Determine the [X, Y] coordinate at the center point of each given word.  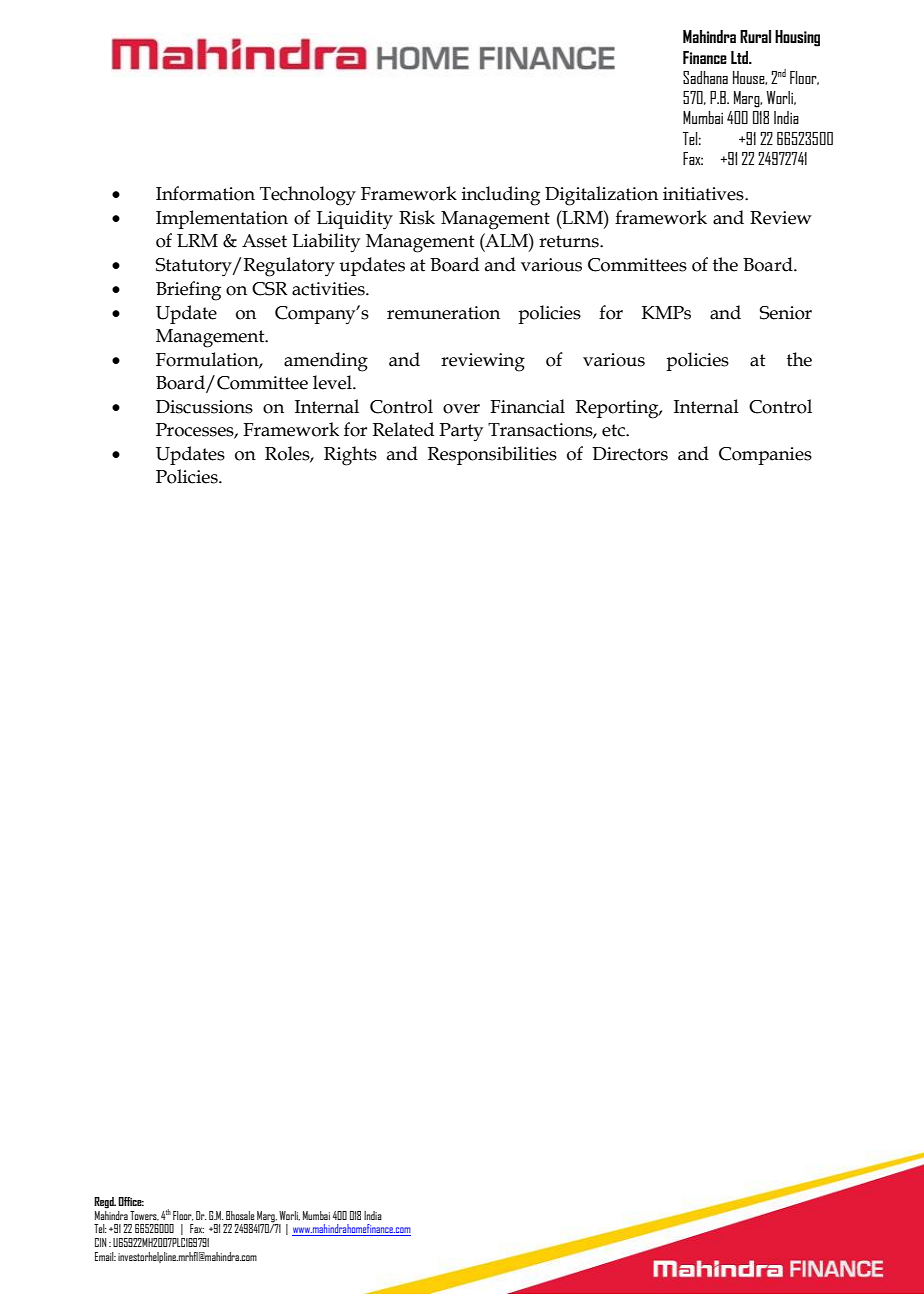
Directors [630, 454]
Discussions [204, 407]
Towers [144, 1216]
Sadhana [705, 77]
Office [131, 1201]
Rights [350, 456]
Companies [765, 456]
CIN [101, 1242]
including [501, 196]
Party [461, 432]
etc [614, 430]
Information [205, 193]
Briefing [188, 291]
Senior [786, 313]
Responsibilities [492, 455]
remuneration [443, 313]
